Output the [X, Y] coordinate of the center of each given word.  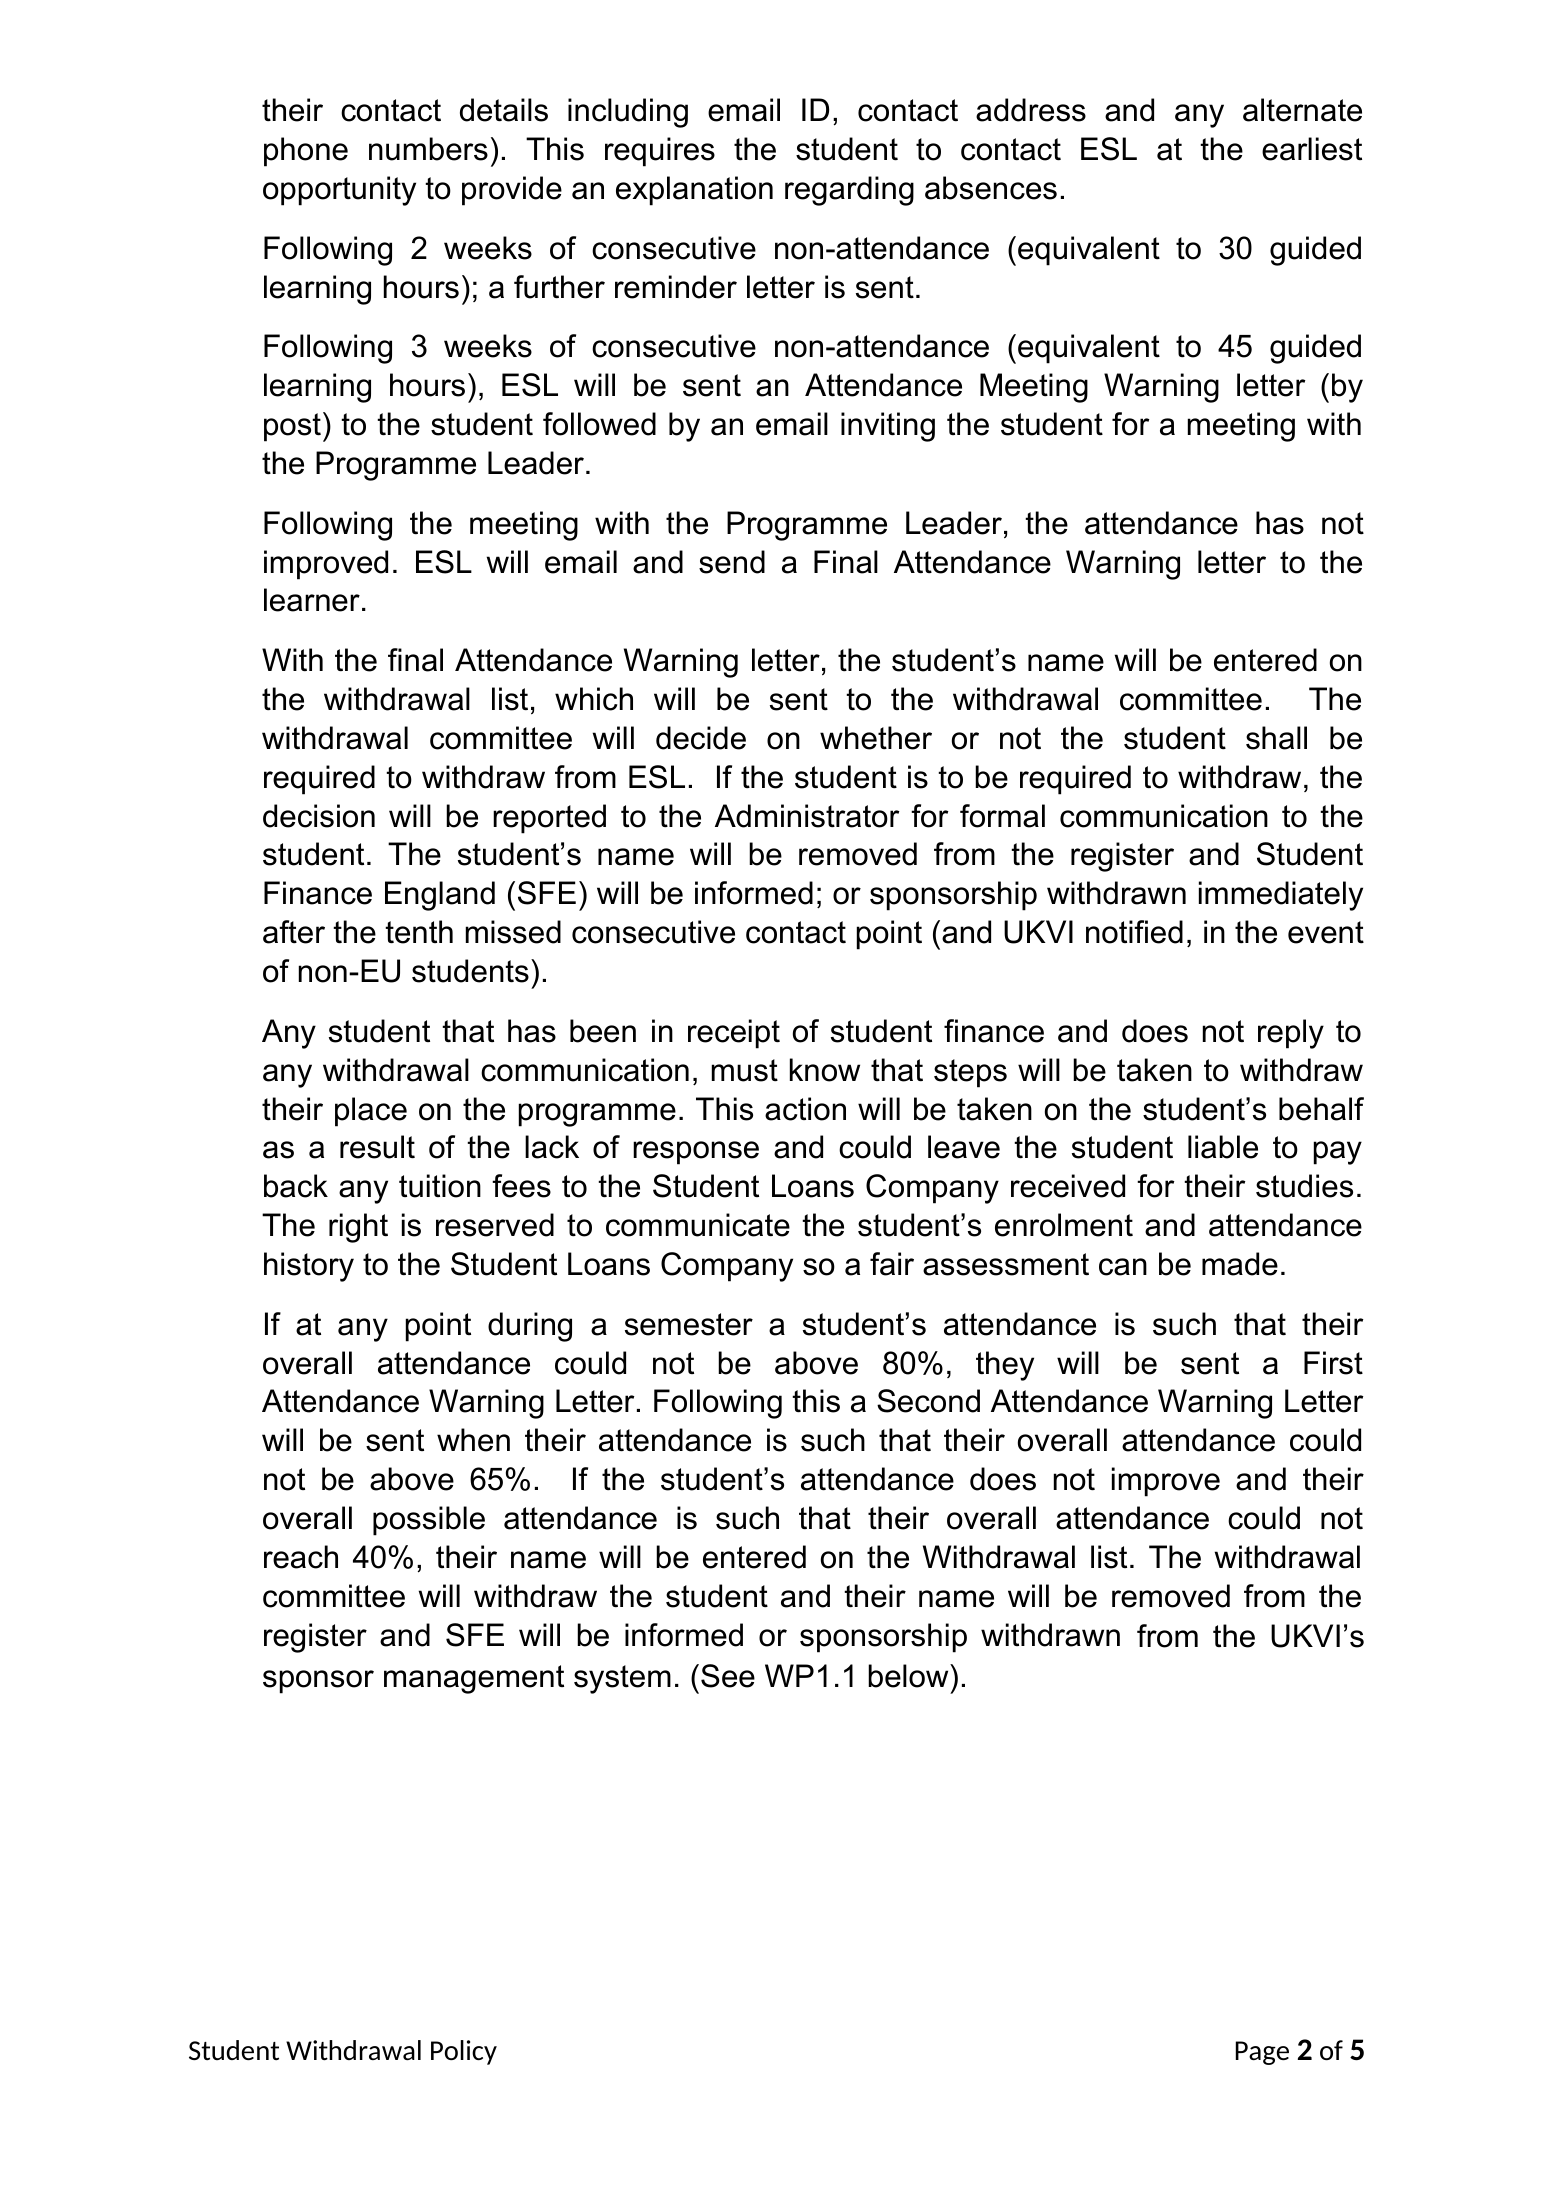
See [728, 1676]
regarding [849, 191]
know [825, 1070]
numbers [428, 149]
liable [1223, 1147]
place [371, 1112]
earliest [1312, 149]
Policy [464, 2052]
